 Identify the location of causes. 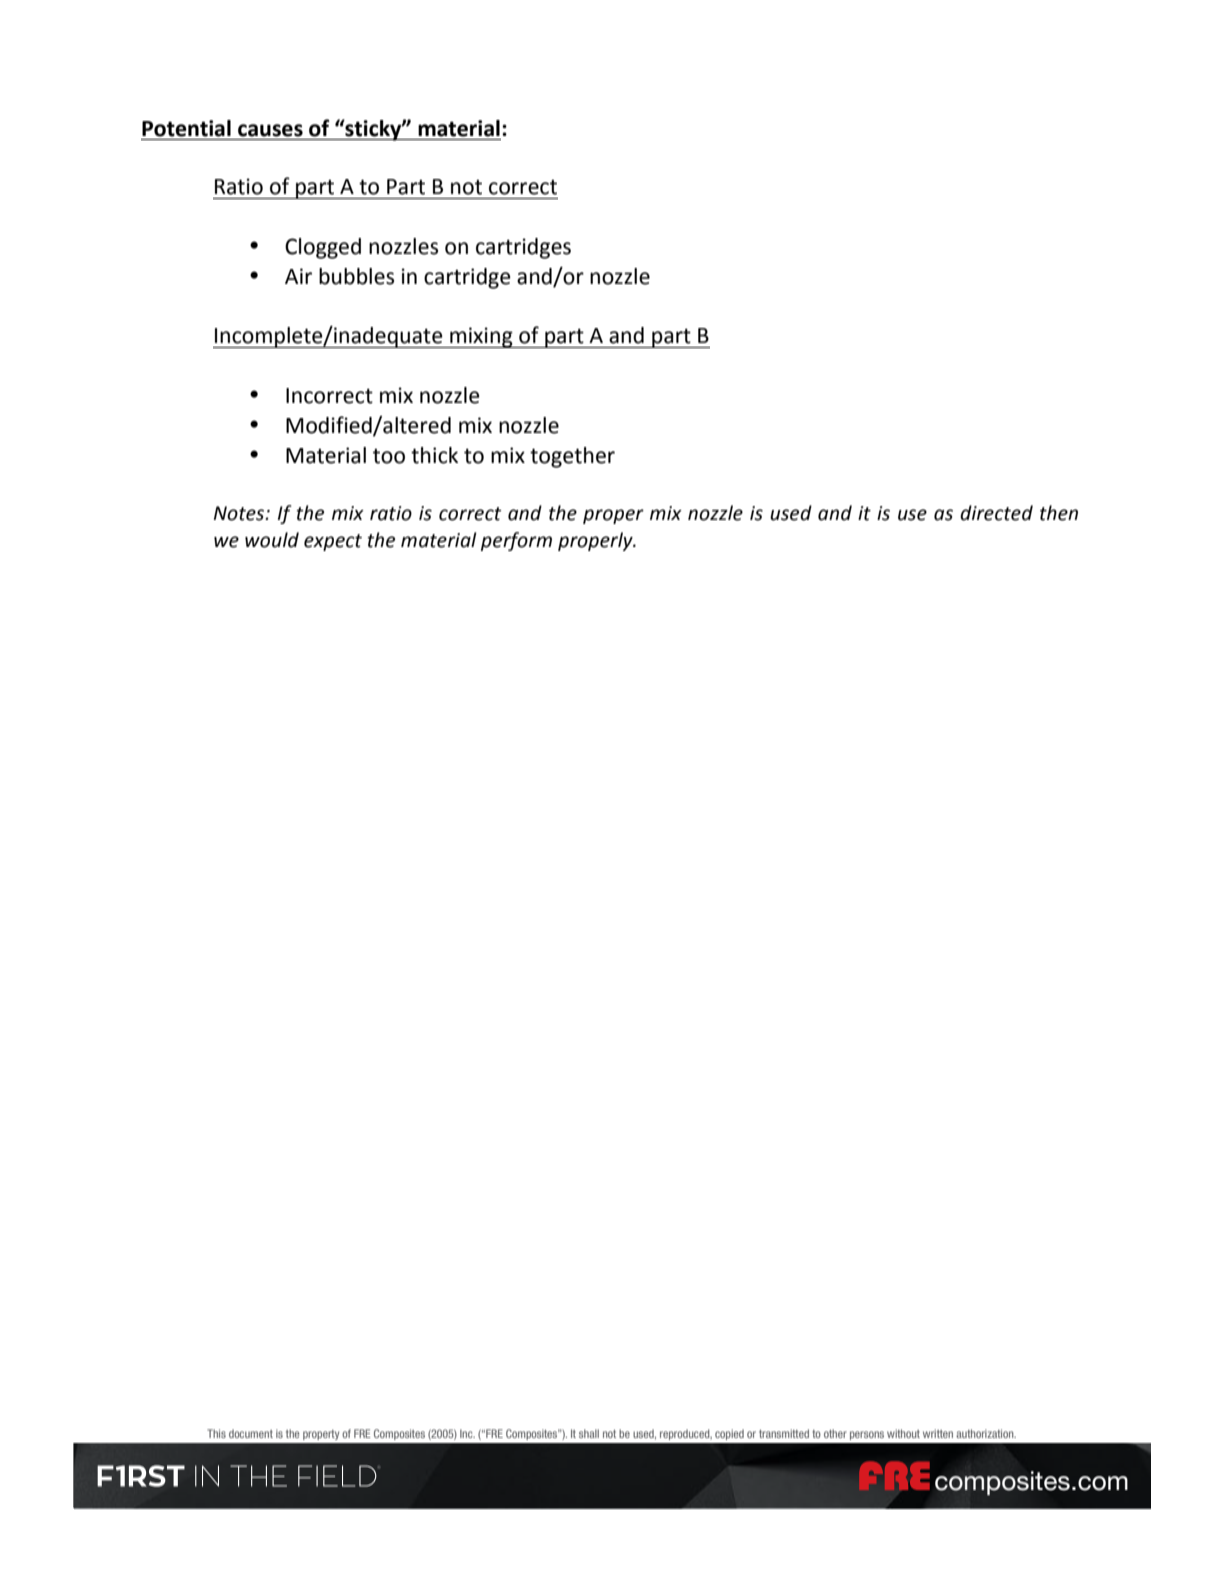
(270, 130).
